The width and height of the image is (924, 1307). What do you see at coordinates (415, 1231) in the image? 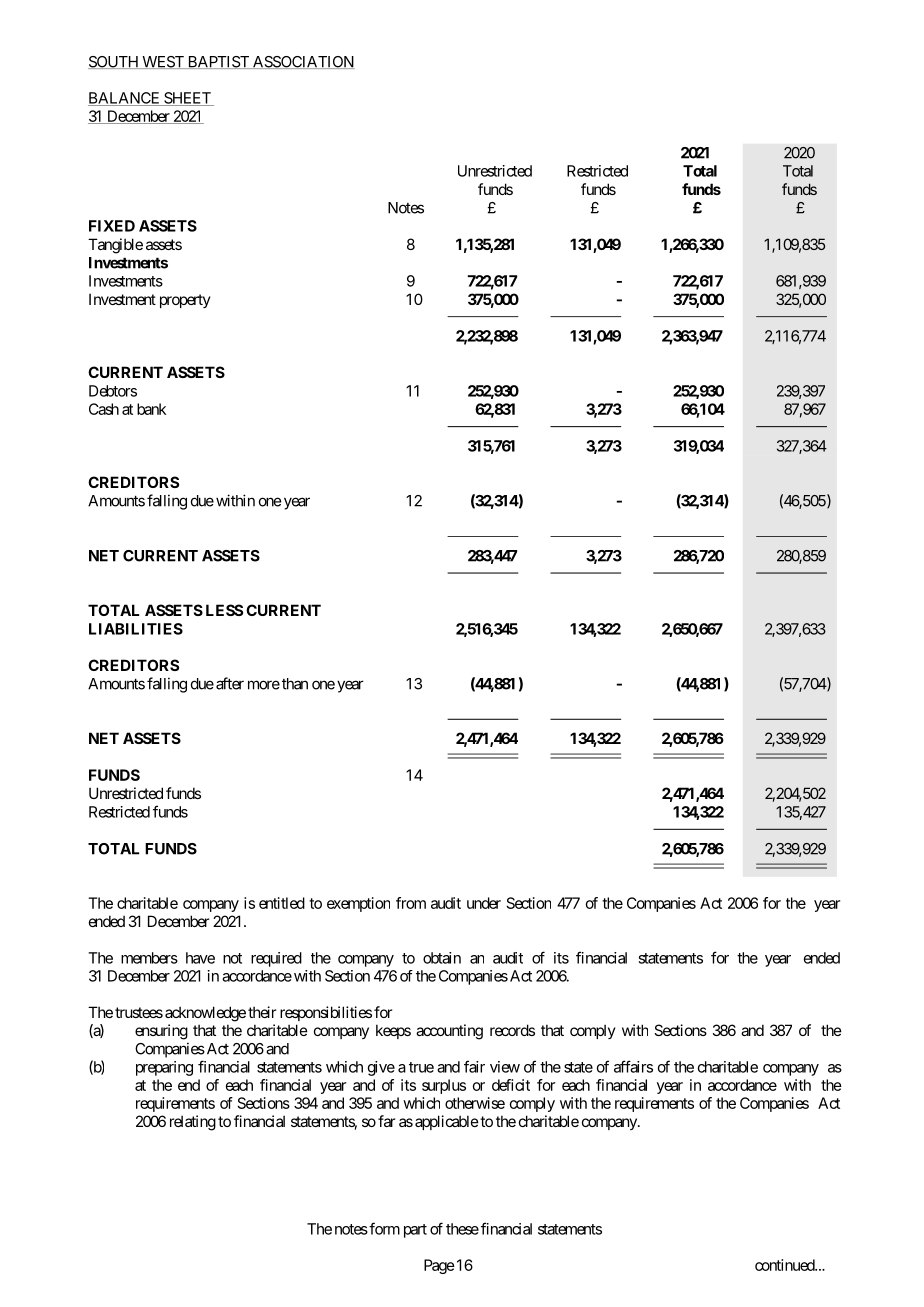
I see `part` at bounding box center [415, 1231].
